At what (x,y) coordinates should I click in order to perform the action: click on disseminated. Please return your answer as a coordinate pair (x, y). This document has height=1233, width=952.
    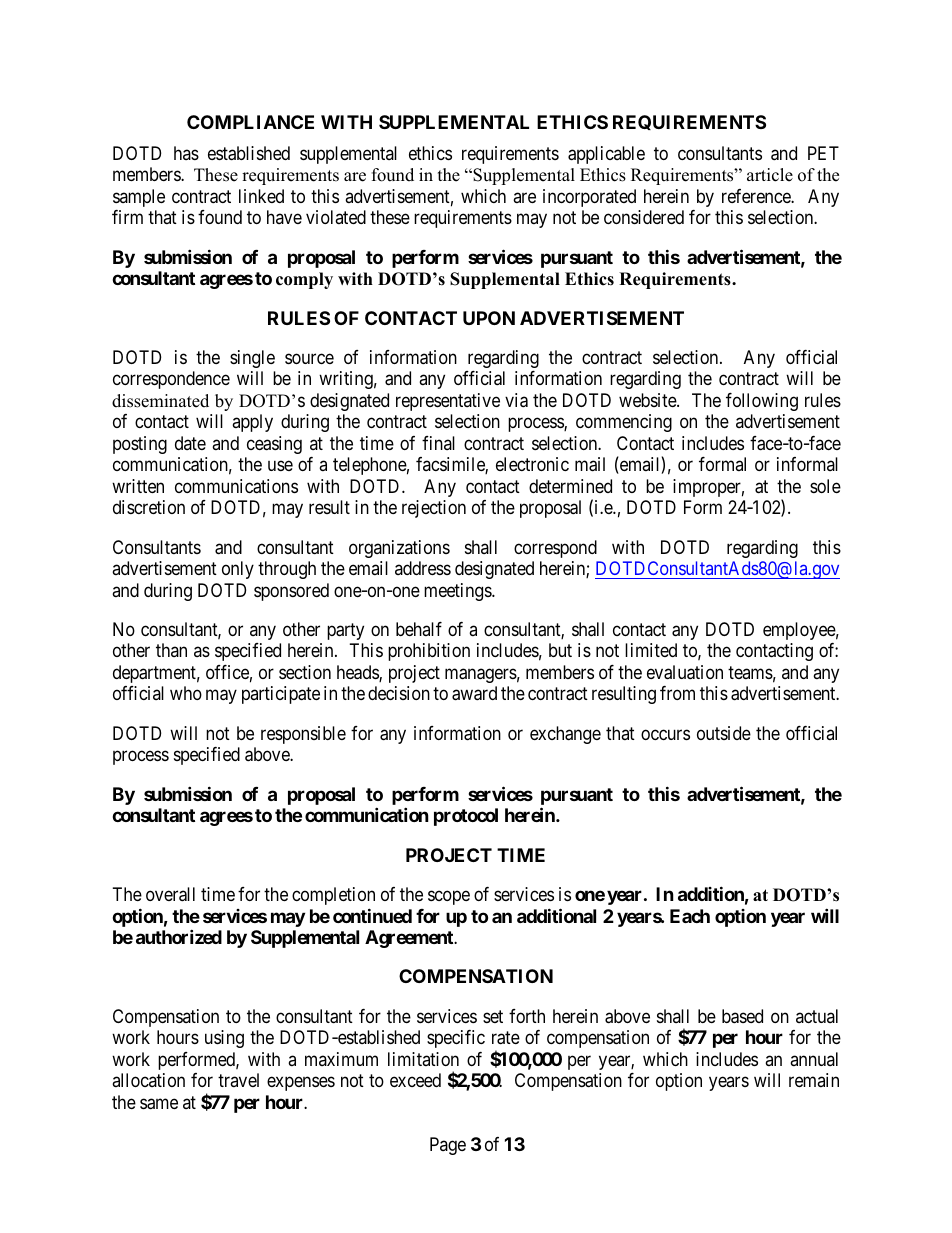
    Looking at the image, I should click on (160, 401).
